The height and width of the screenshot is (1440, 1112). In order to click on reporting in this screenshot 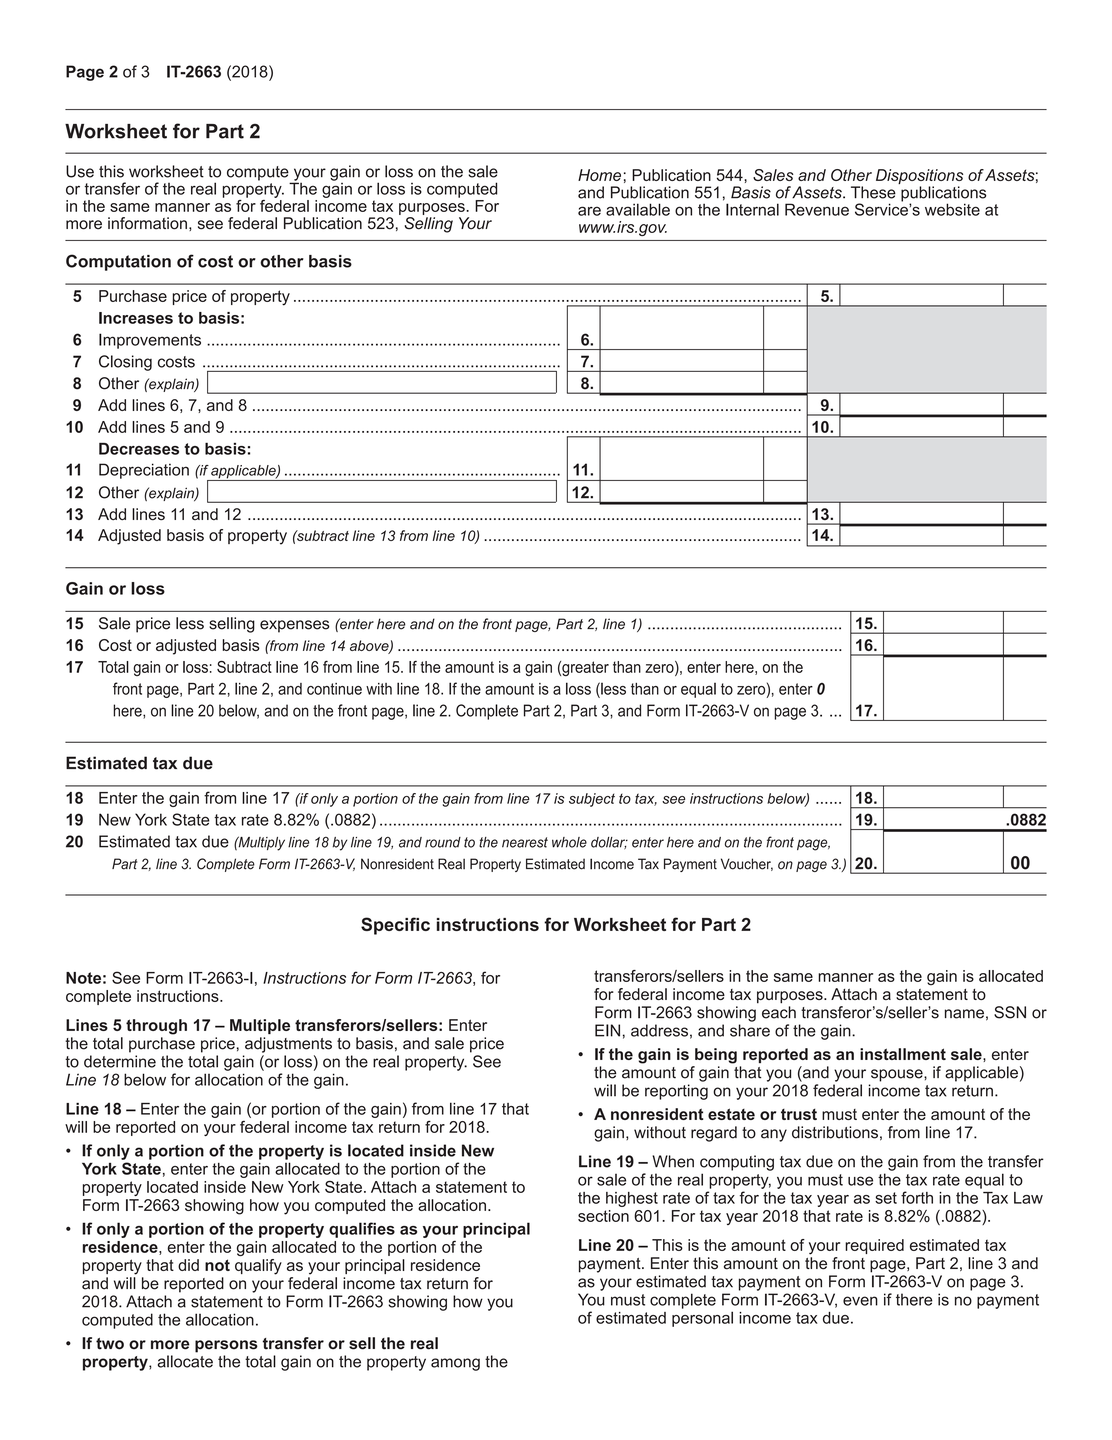, I will do `click(676, 1092)`.
